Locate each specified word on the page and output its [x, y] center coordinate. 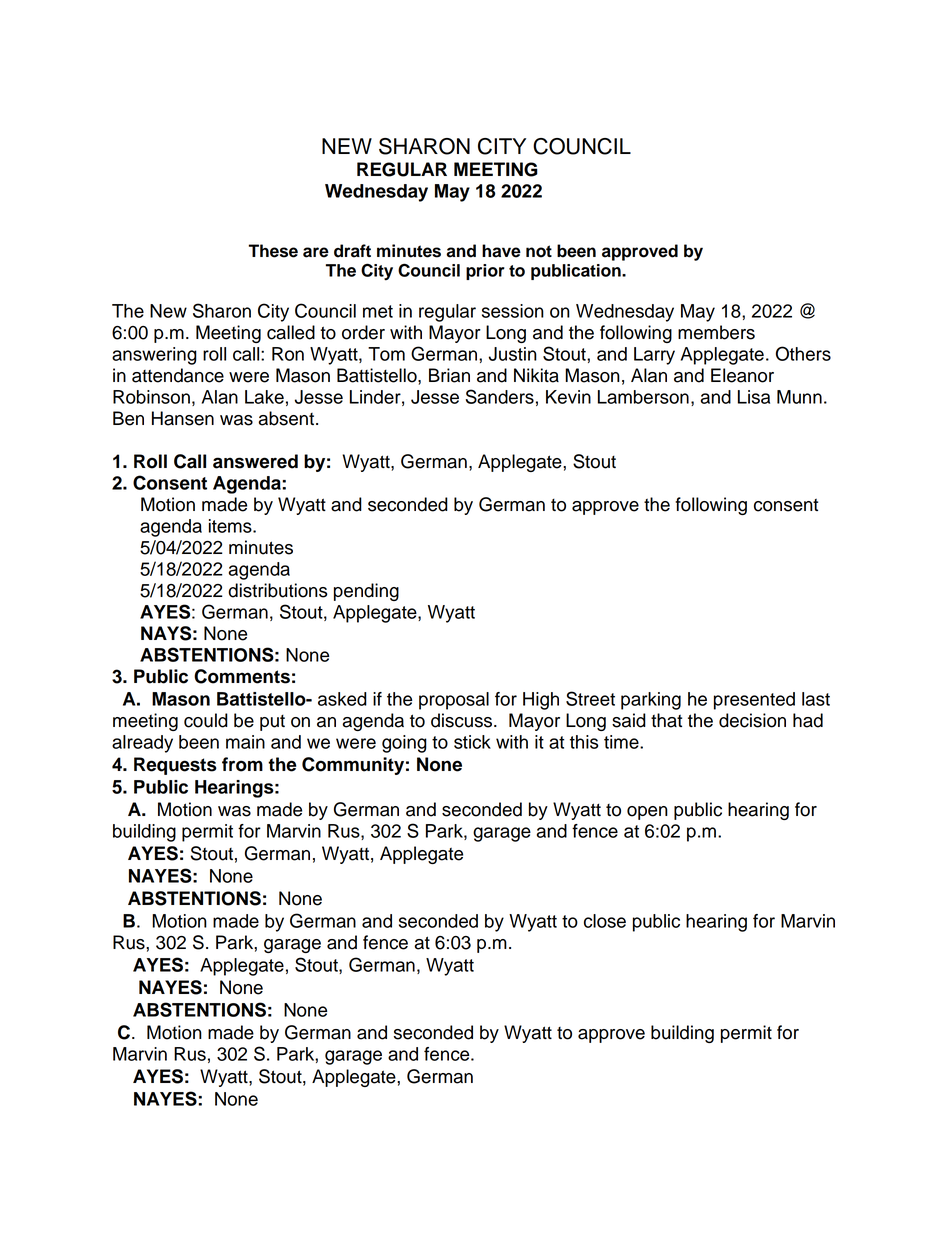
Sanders [500, 396]
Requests [175, 766]
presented [754, 701]
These [273, 251]
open [647, 813]
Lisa [754, 397]
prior [485, 272]
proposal [454, 701]
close [605, 921]
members [716, 332]
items [231, 526]
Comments [242, 676]
